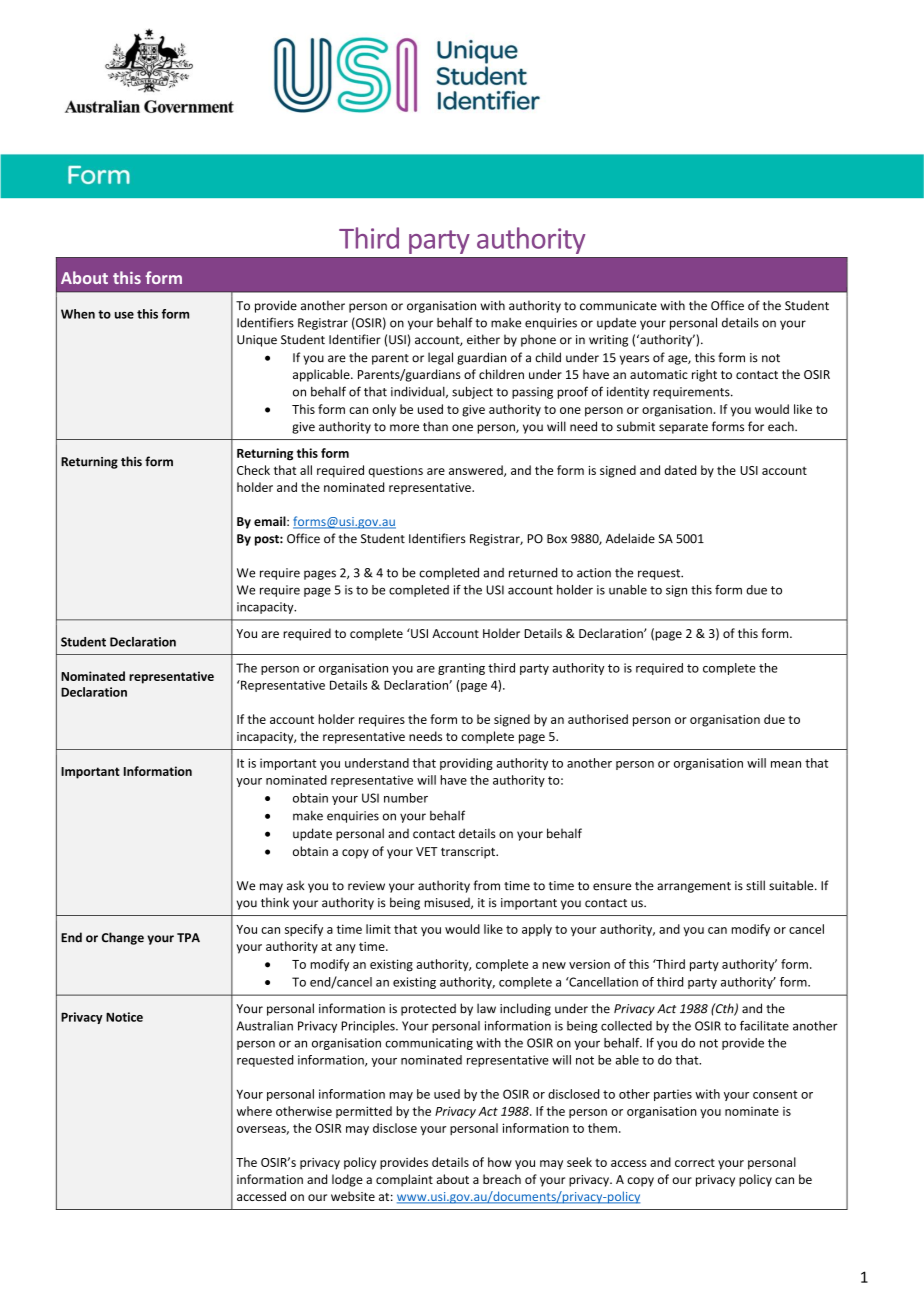 The width and height of the screenshot is (924, 1308). Describe the element at coordinates (594, 573) in the screenshot. I see `action` at that location.
